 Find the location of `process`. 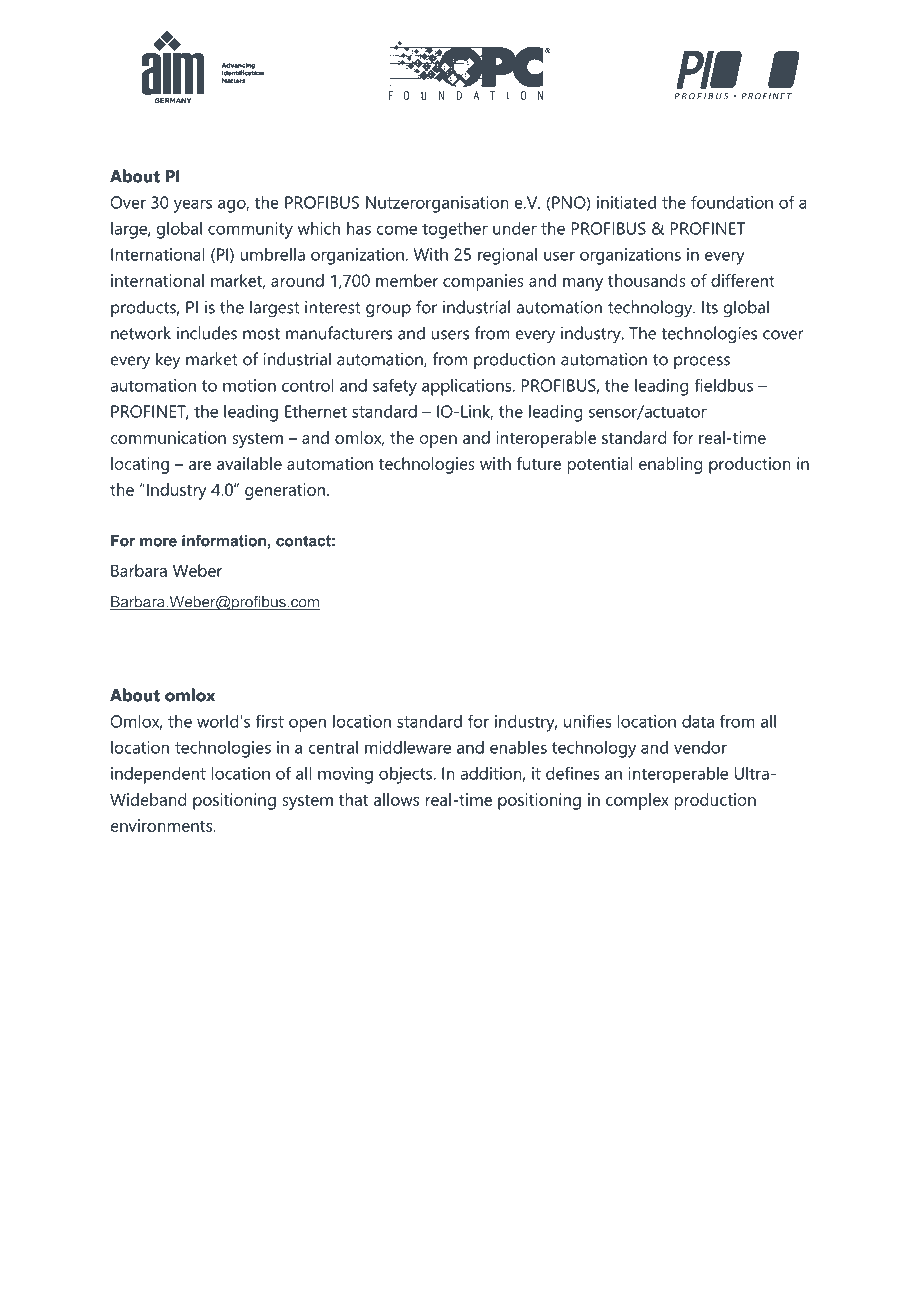

process is located at coordinates (702, 362).
